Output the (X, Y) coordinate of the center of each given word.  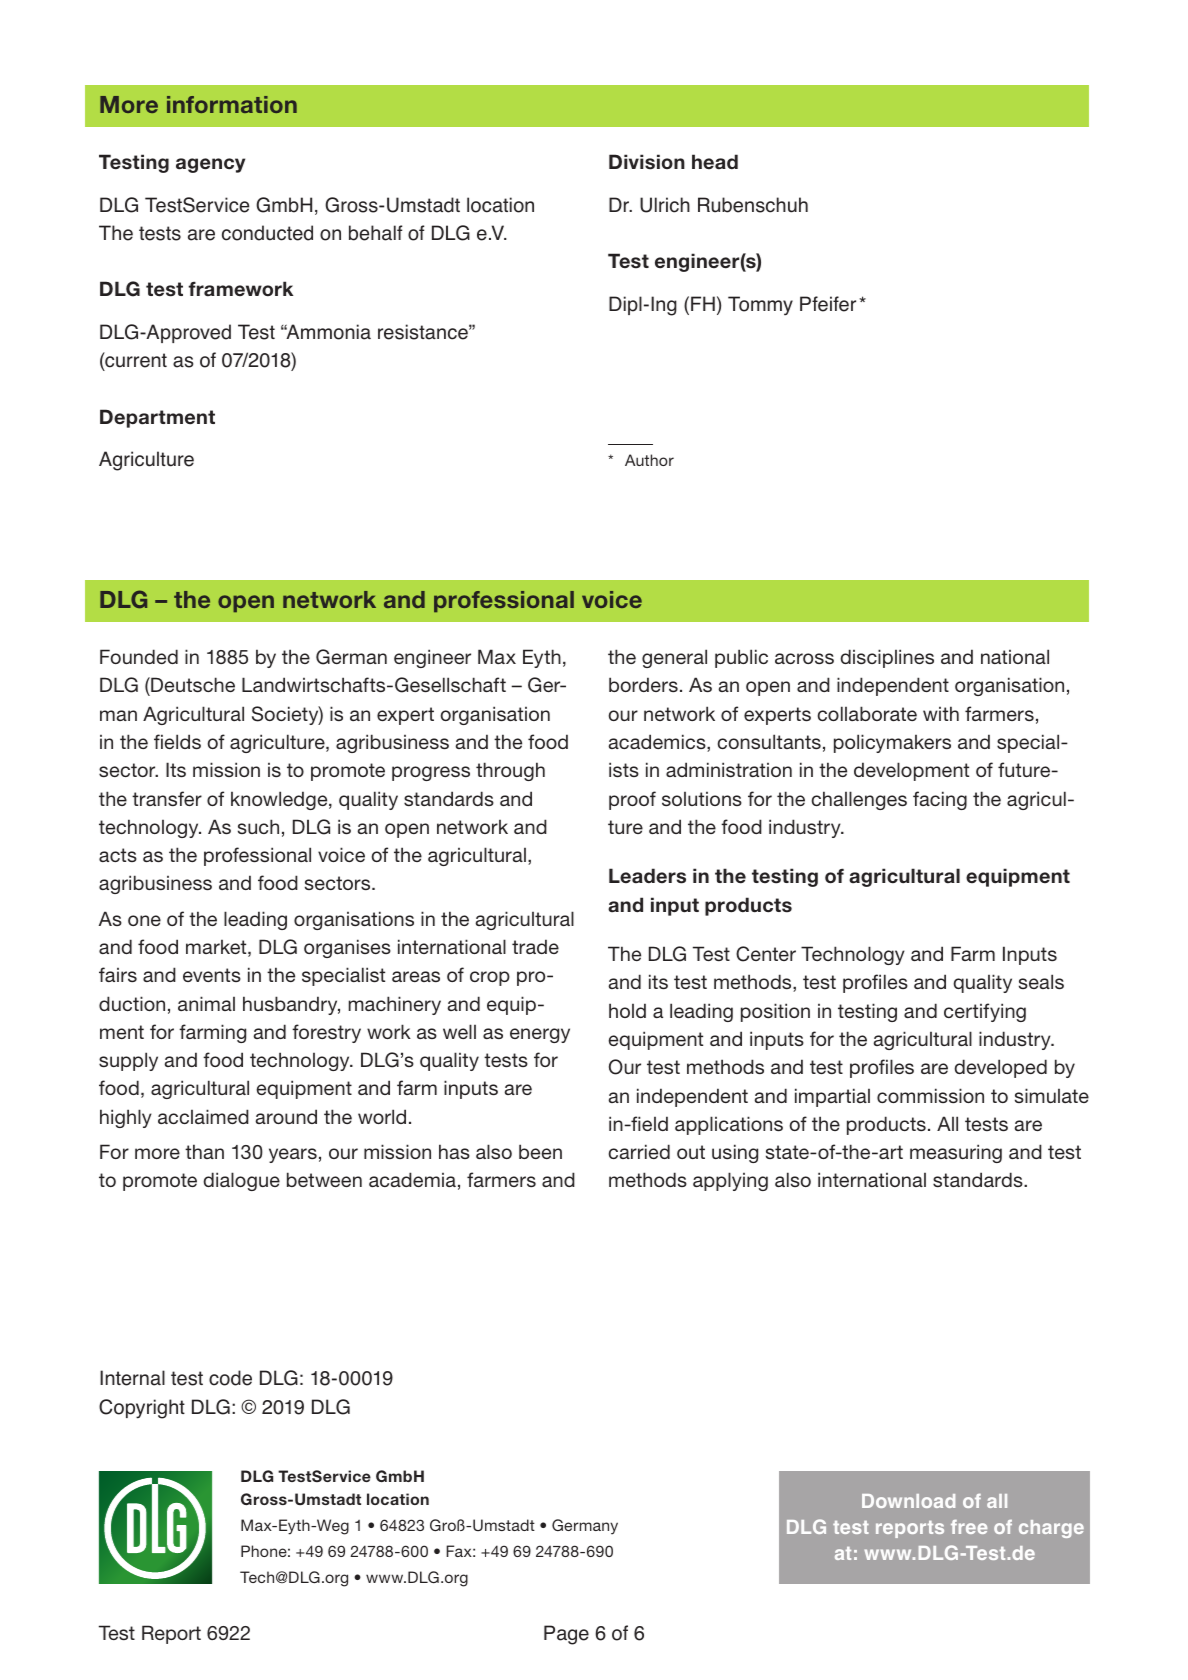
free (969, 1527)
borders (643, 684)
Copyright (142, 1409)
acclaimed (203, 1116)
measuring (956, 1153)
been (540, 1151)
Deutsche (192, 686)
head (715, 162)
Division (647, 162)
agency (210, 165)
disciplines (887, 658)
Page (566, 1635)
